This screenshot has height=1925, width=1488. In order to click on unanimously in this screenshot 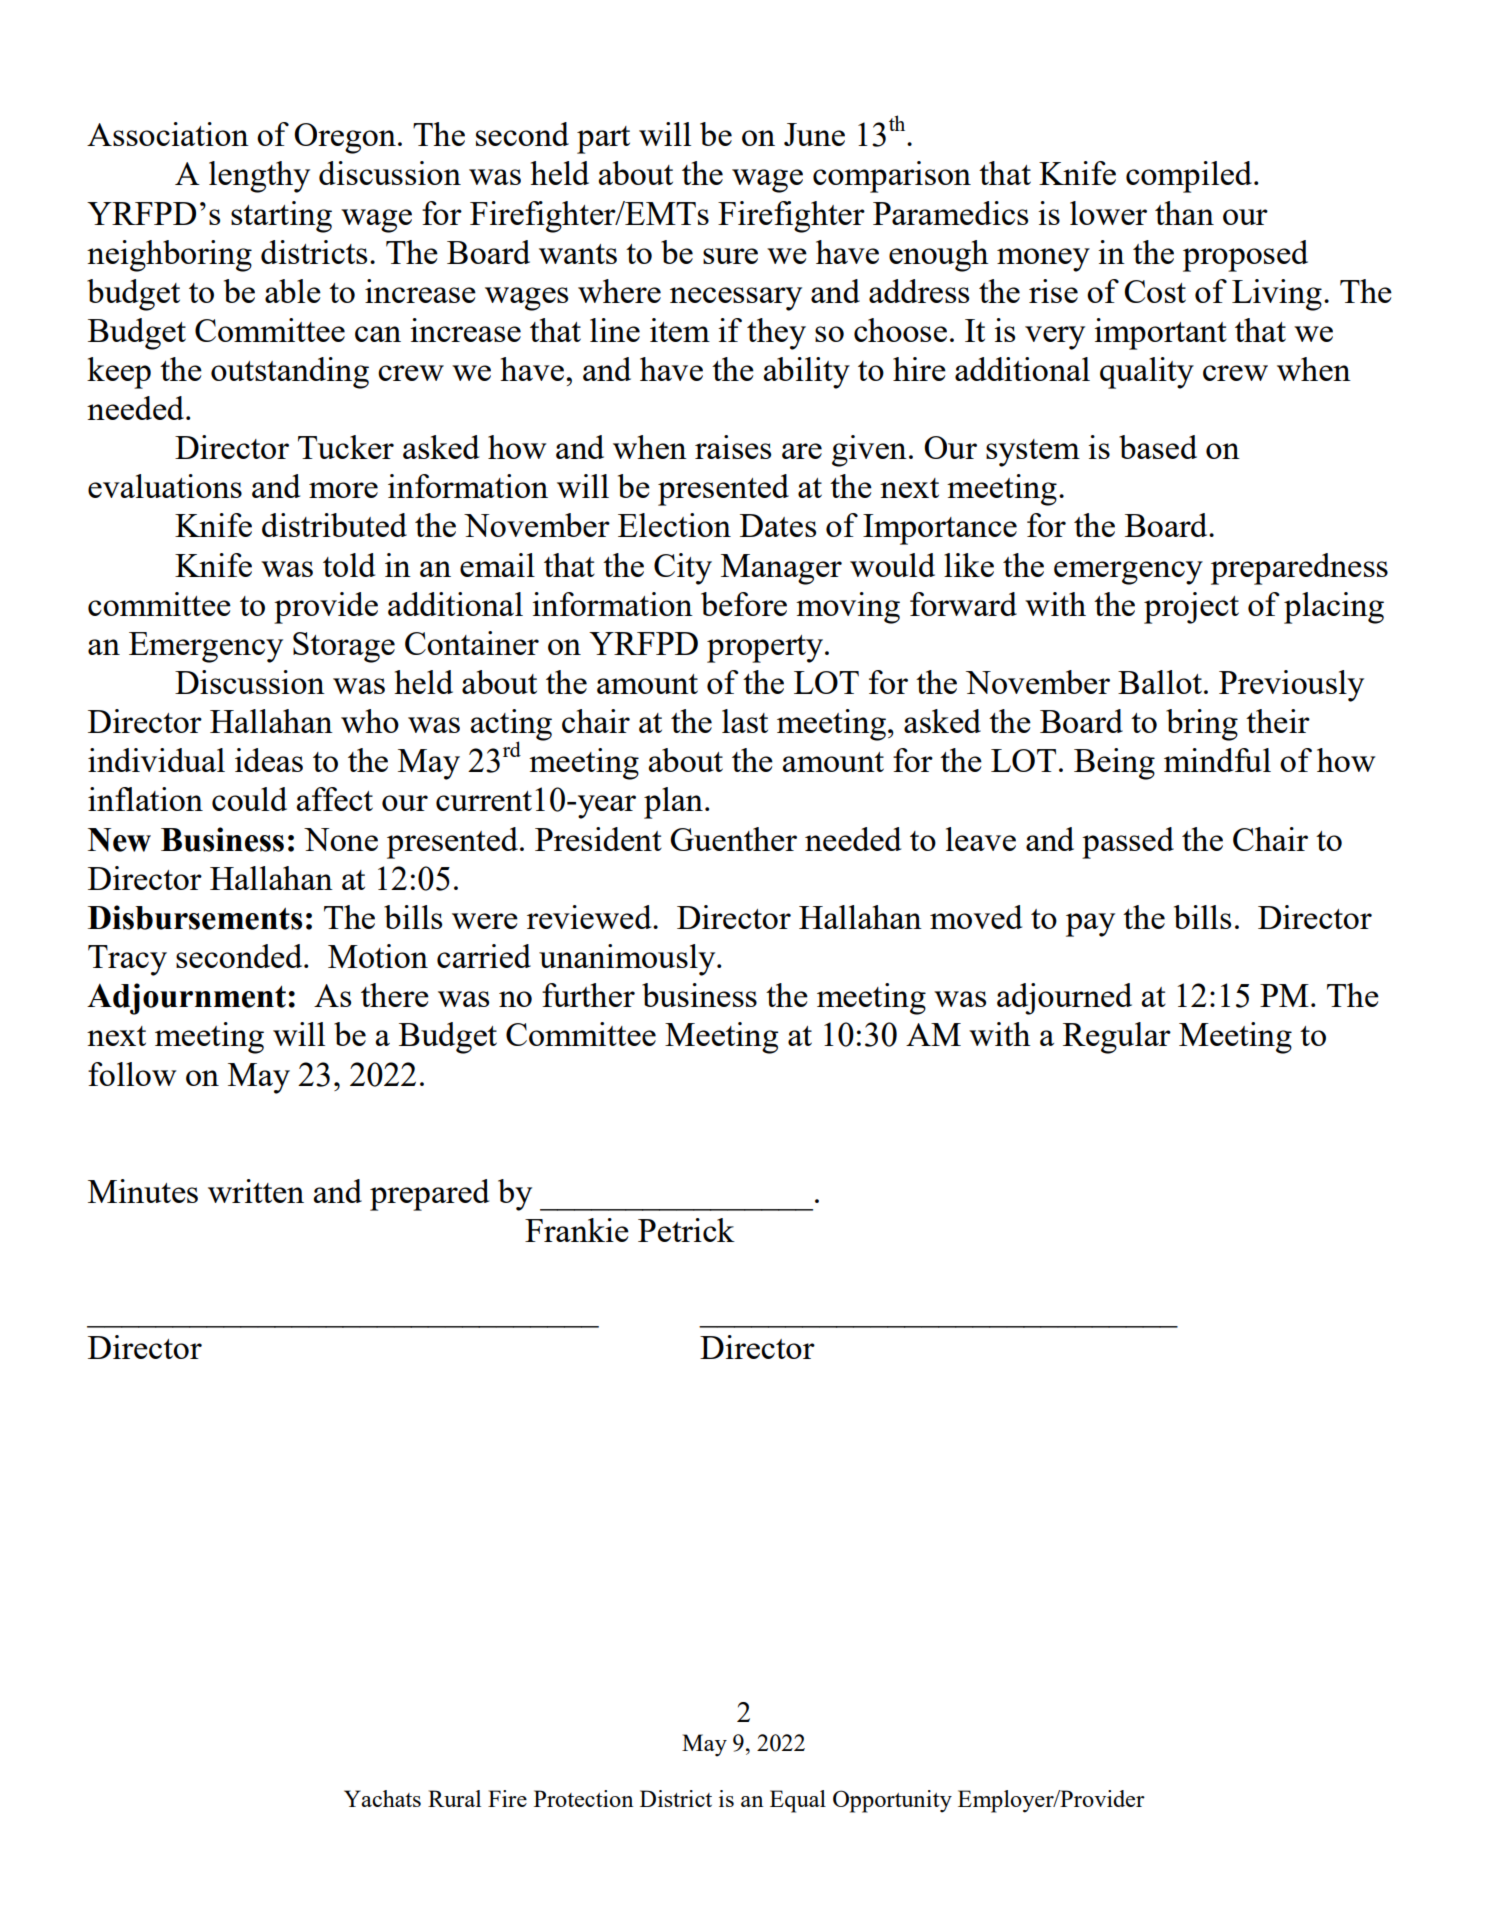, I will do `click(628, 960)`.
